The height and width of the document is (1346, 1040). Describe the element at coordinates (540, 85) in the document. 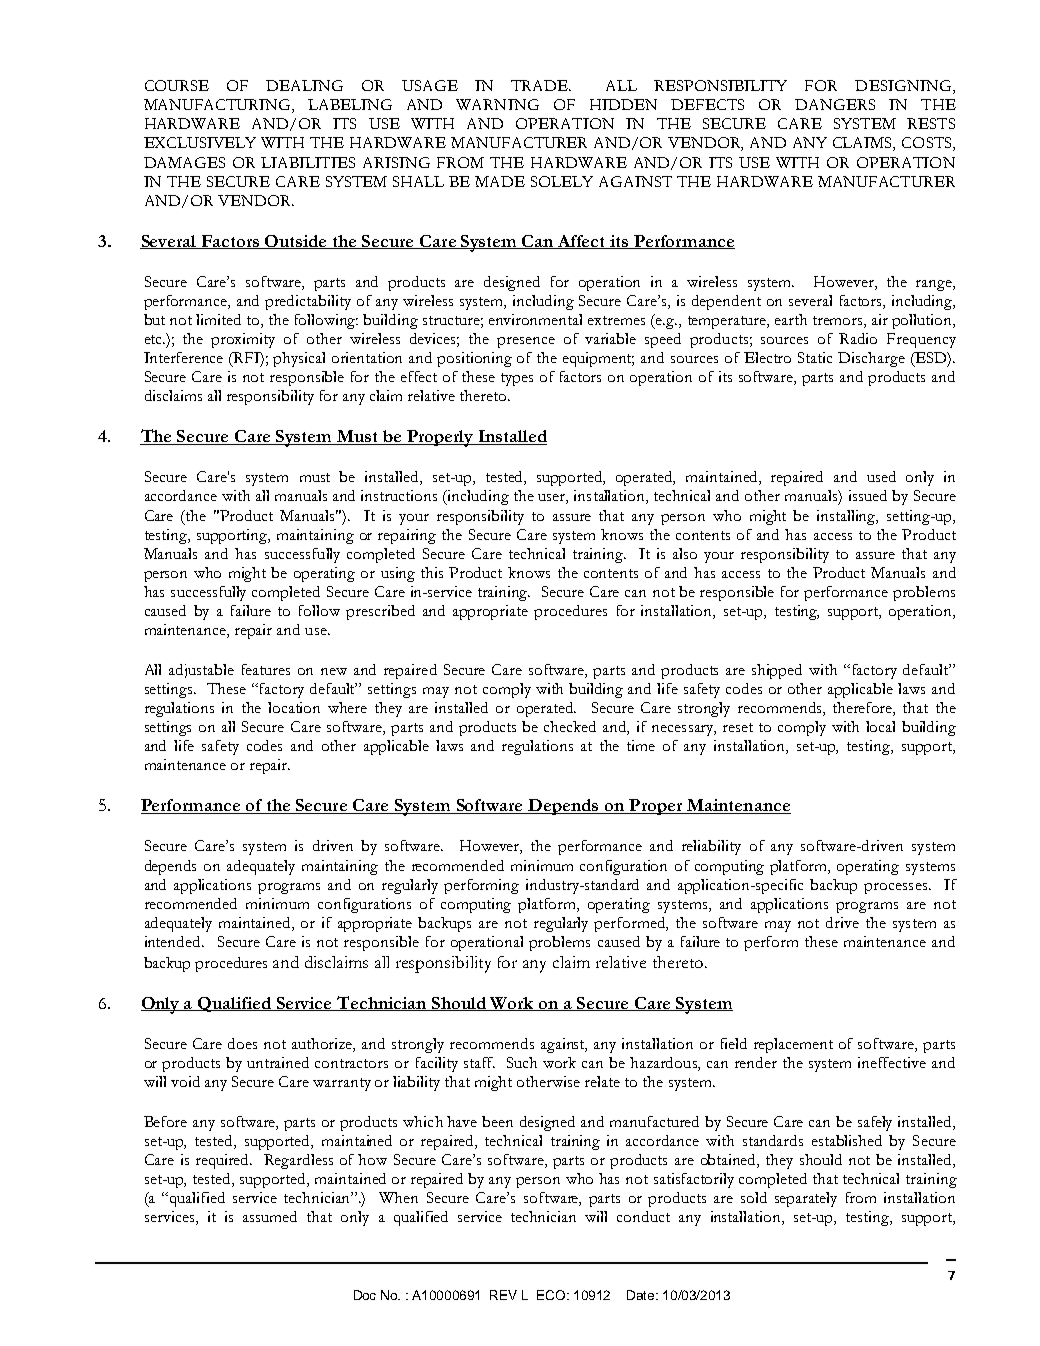

I see `TRADE` at that location.
